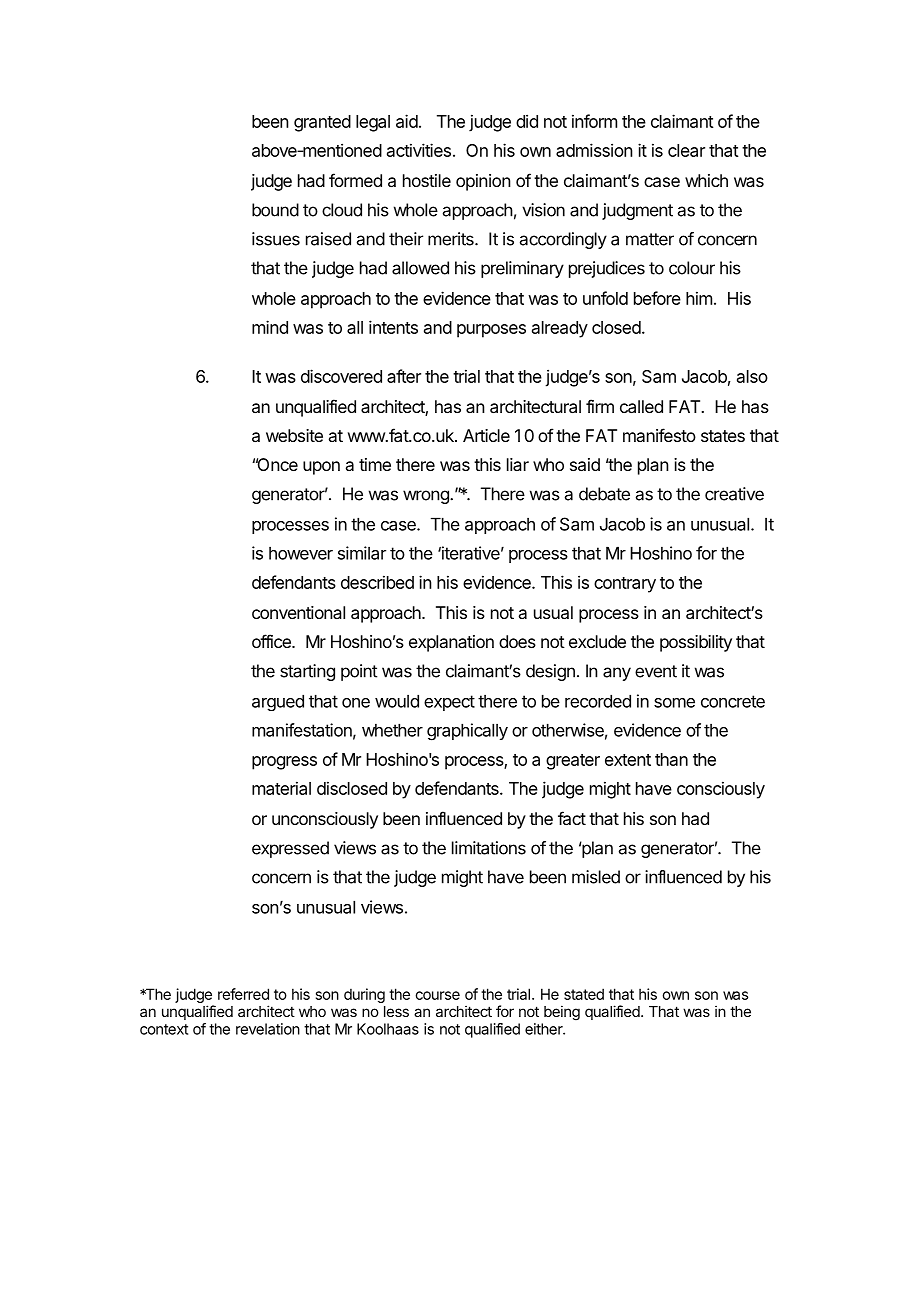  I want to click on bound, so click(275, 210).
